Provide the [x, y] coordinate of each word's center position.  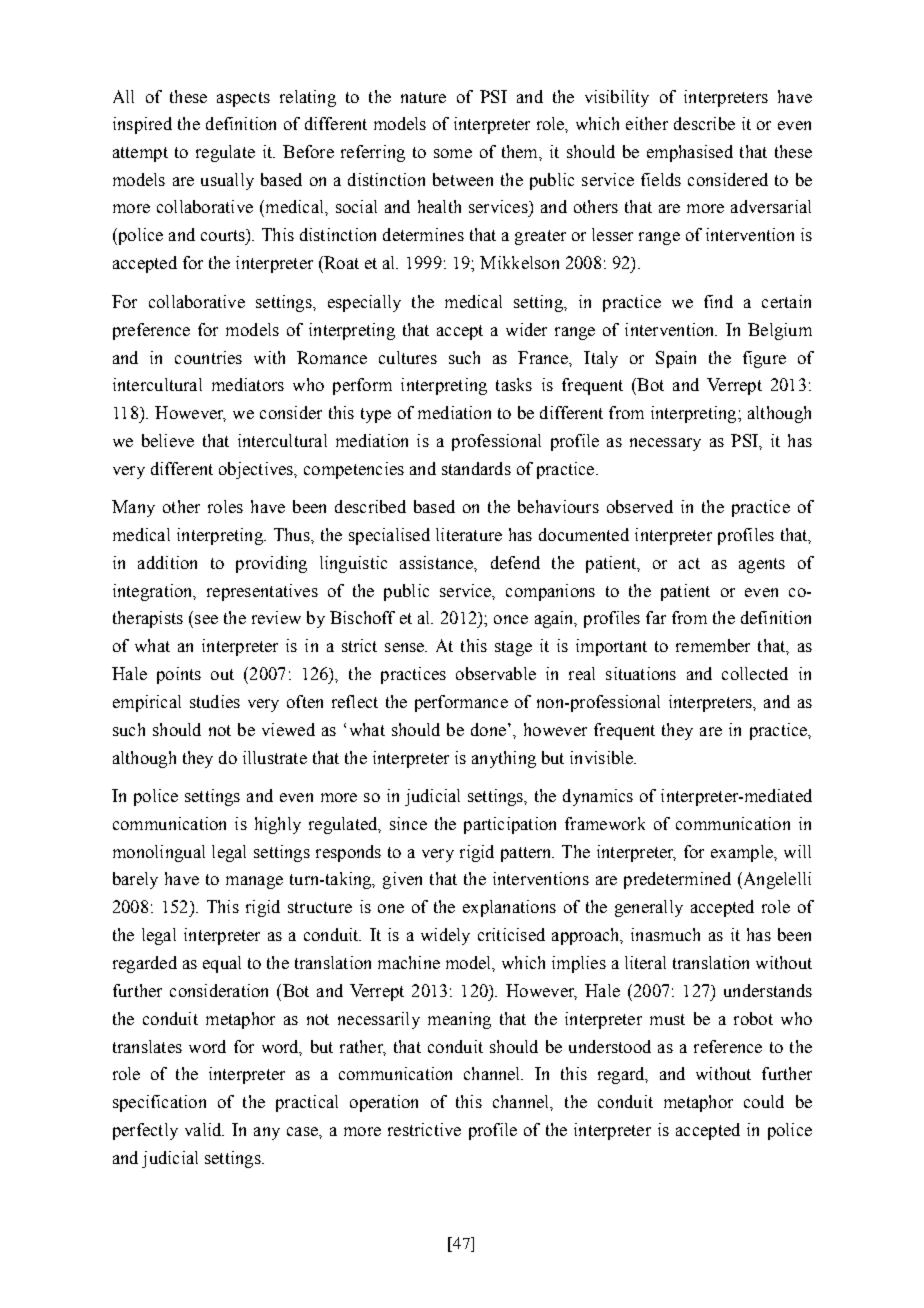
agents [762, 565]
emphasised [690, 153]
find [718, 301]
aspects [243, 99]
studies [215, 701]
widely [445, 936]
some [453, 153]
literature [469, 534]
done [488, 729]
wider [526, 329]
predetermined [677, 880]
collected [755, 673]
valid [204, 1129]
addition [167, 562]
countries [208, 357]
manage [254, 882]
